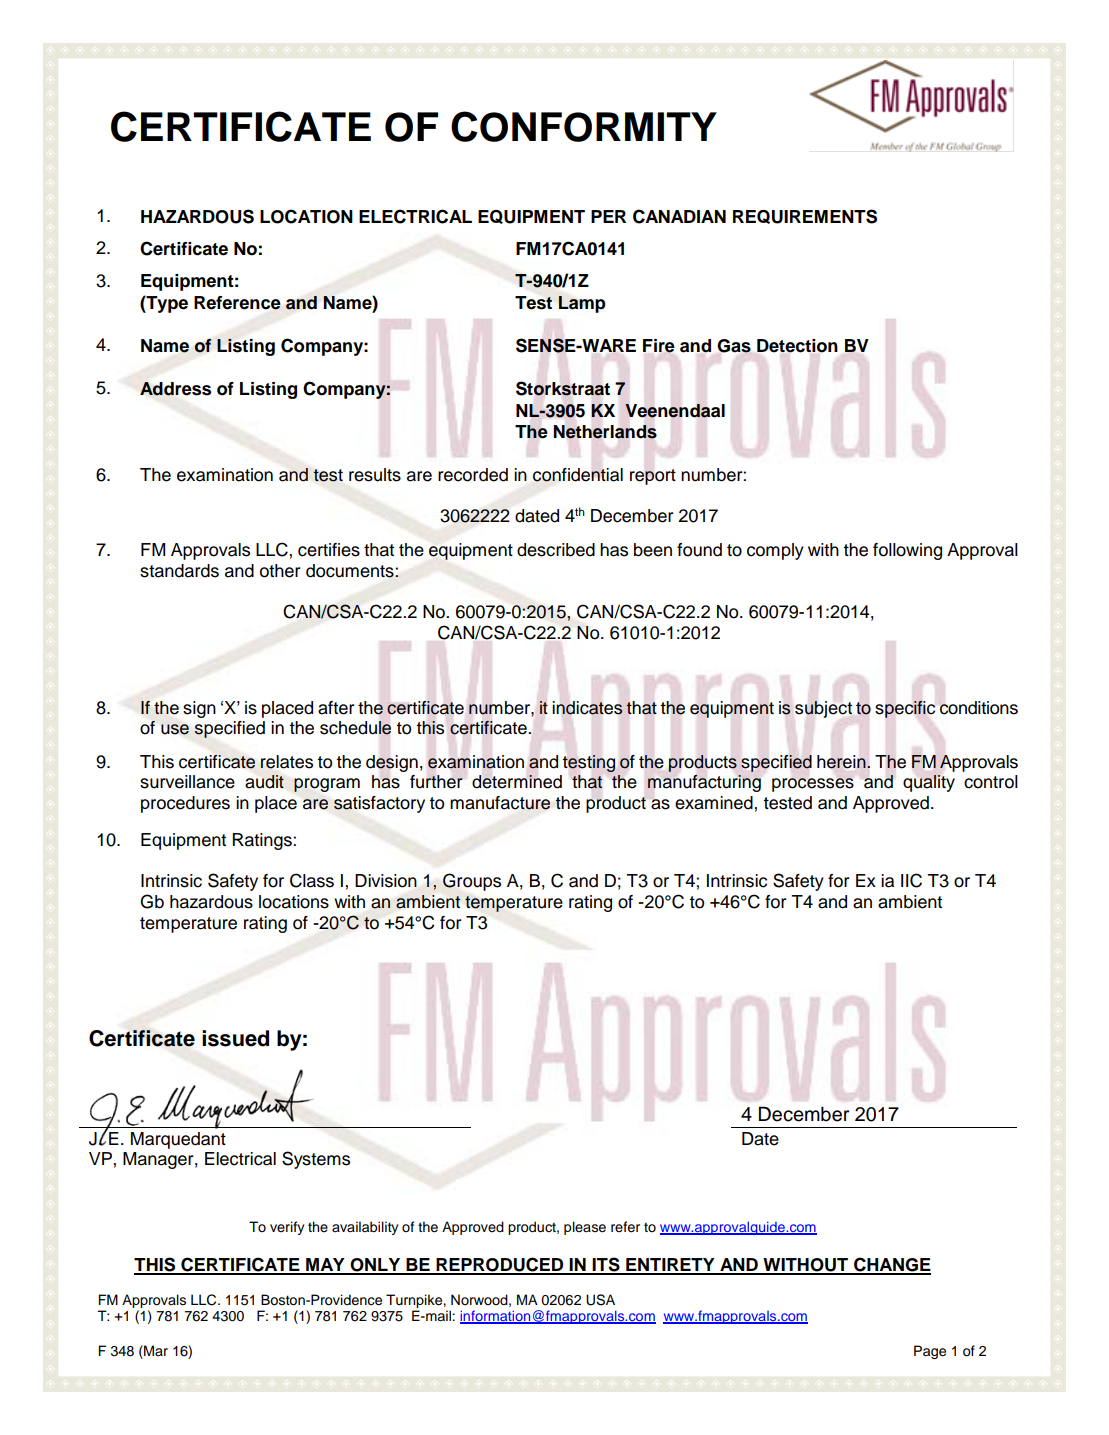 The image size is (1109, 1435). Describe the element at coordinates (578, 475) in the image. I see `confidential` at that location.
